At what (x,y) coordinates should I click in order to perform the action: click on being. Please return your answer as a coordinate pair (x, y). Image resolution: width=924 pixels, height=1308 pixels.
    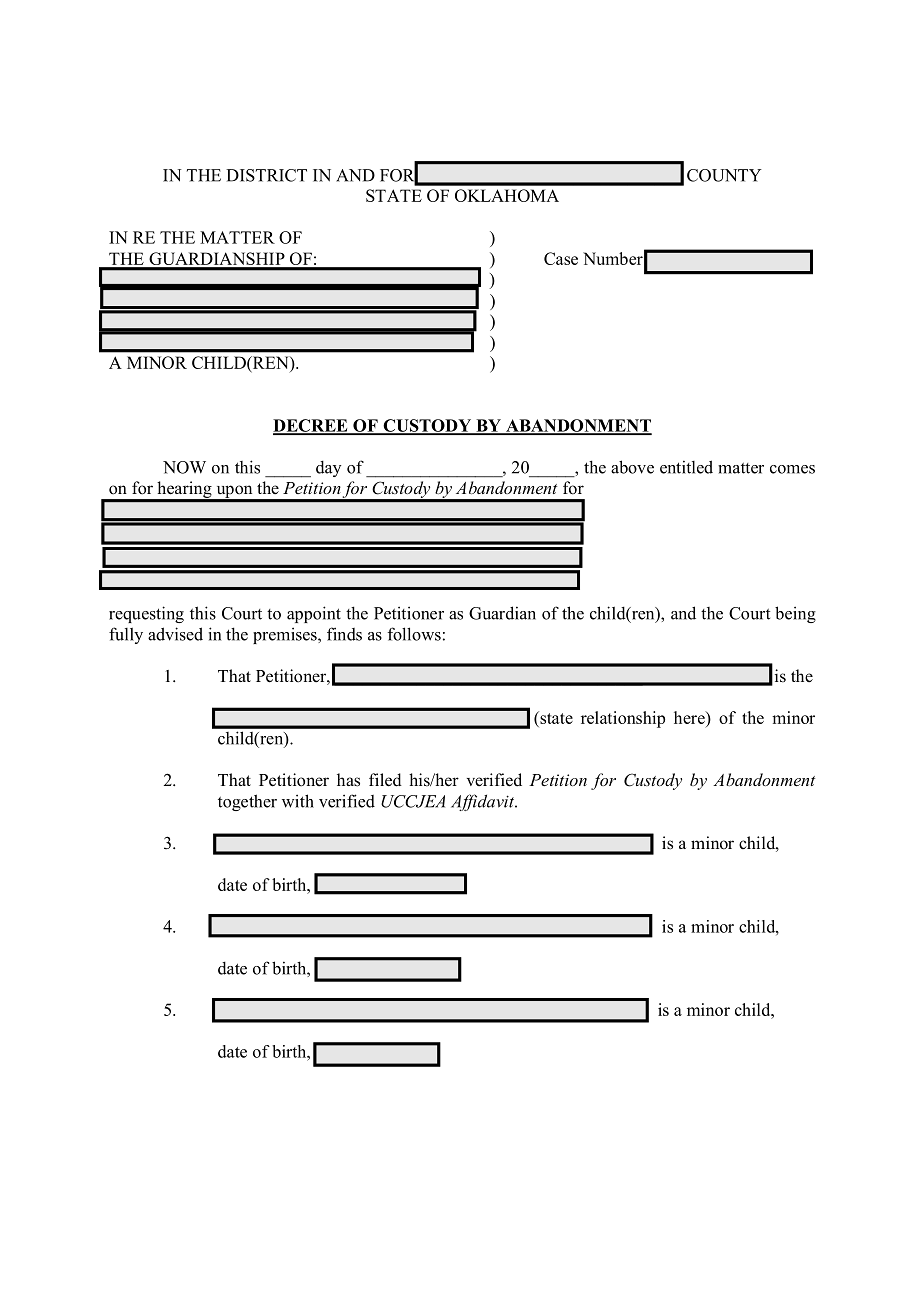
    Looking at the image, I should click on (795, 614).
